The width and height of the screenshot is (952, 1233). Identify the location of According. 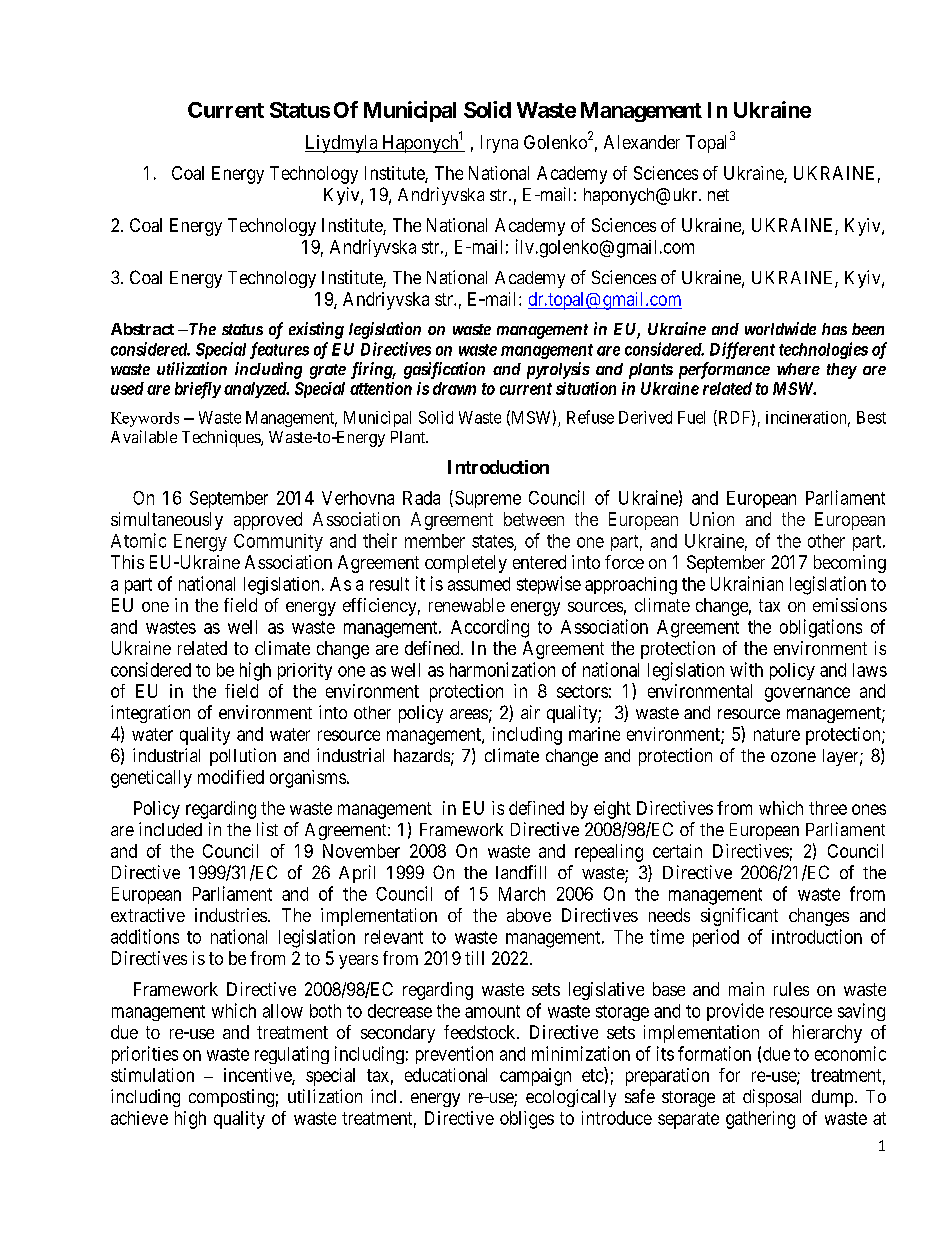
(490, 628).
